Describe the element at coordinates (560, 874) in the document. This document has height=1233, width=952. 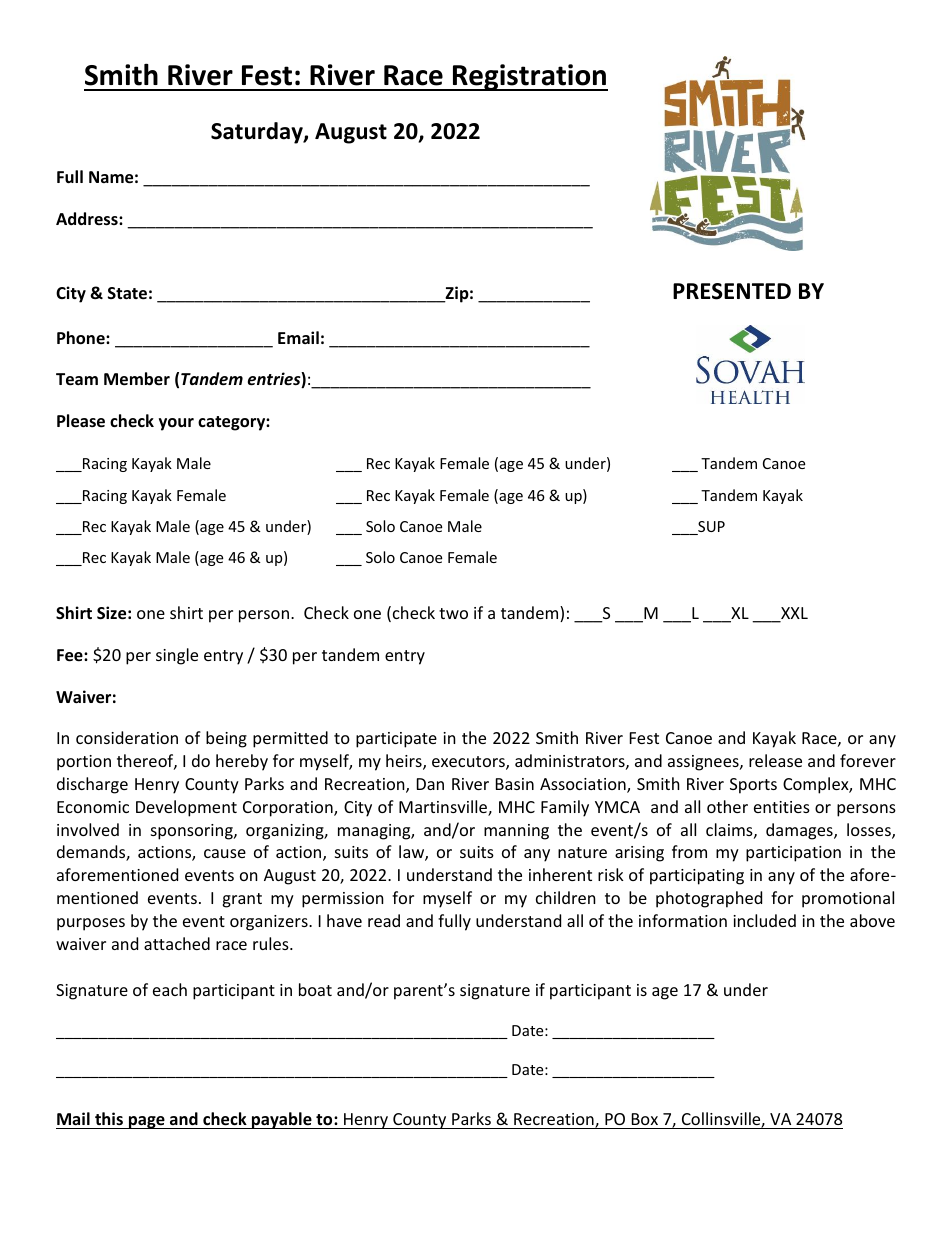
I see `inherent` at that location.
